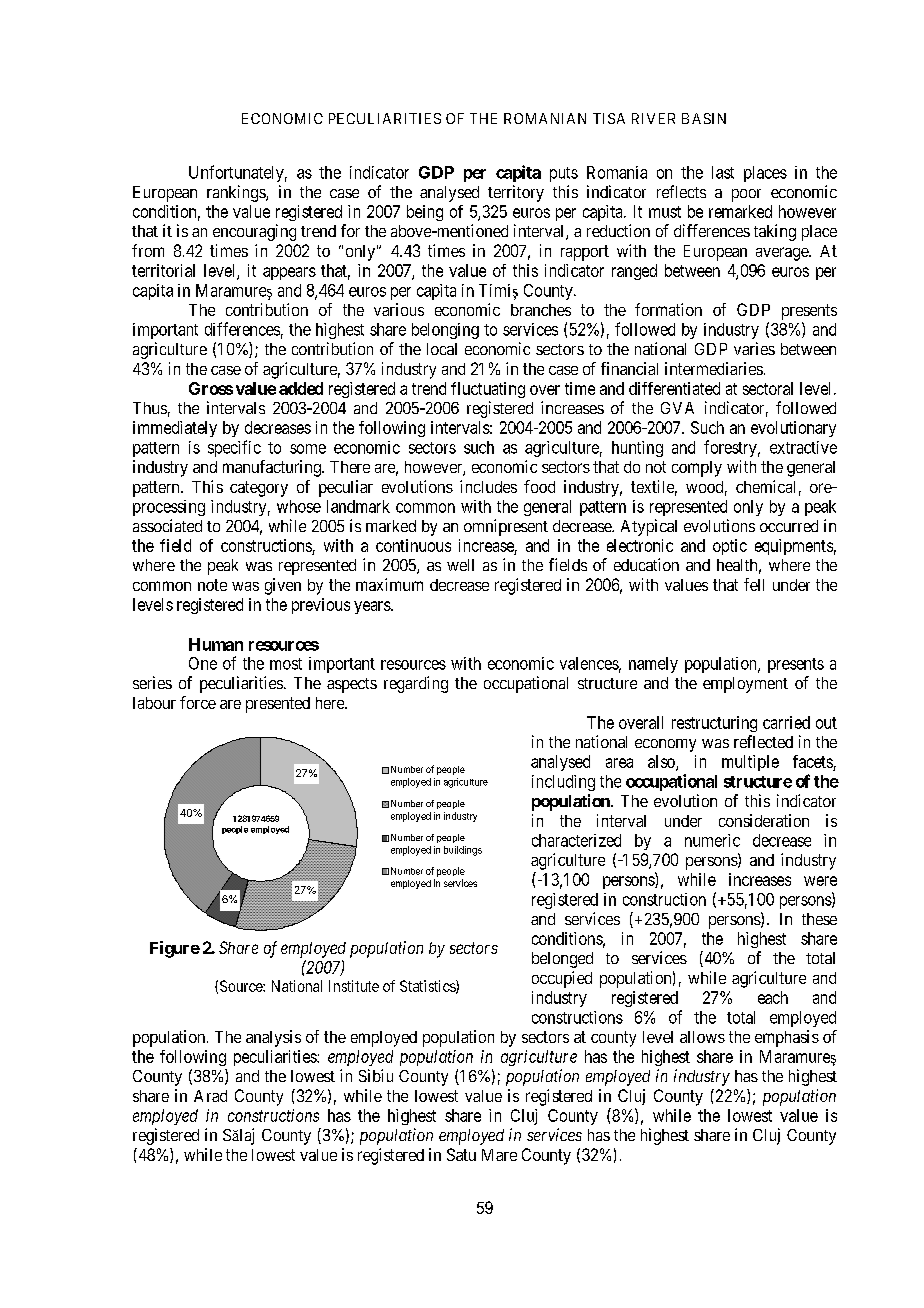 This screenshot has width=924, height=1308. I want to click on Mare, so click(499, 1155).
